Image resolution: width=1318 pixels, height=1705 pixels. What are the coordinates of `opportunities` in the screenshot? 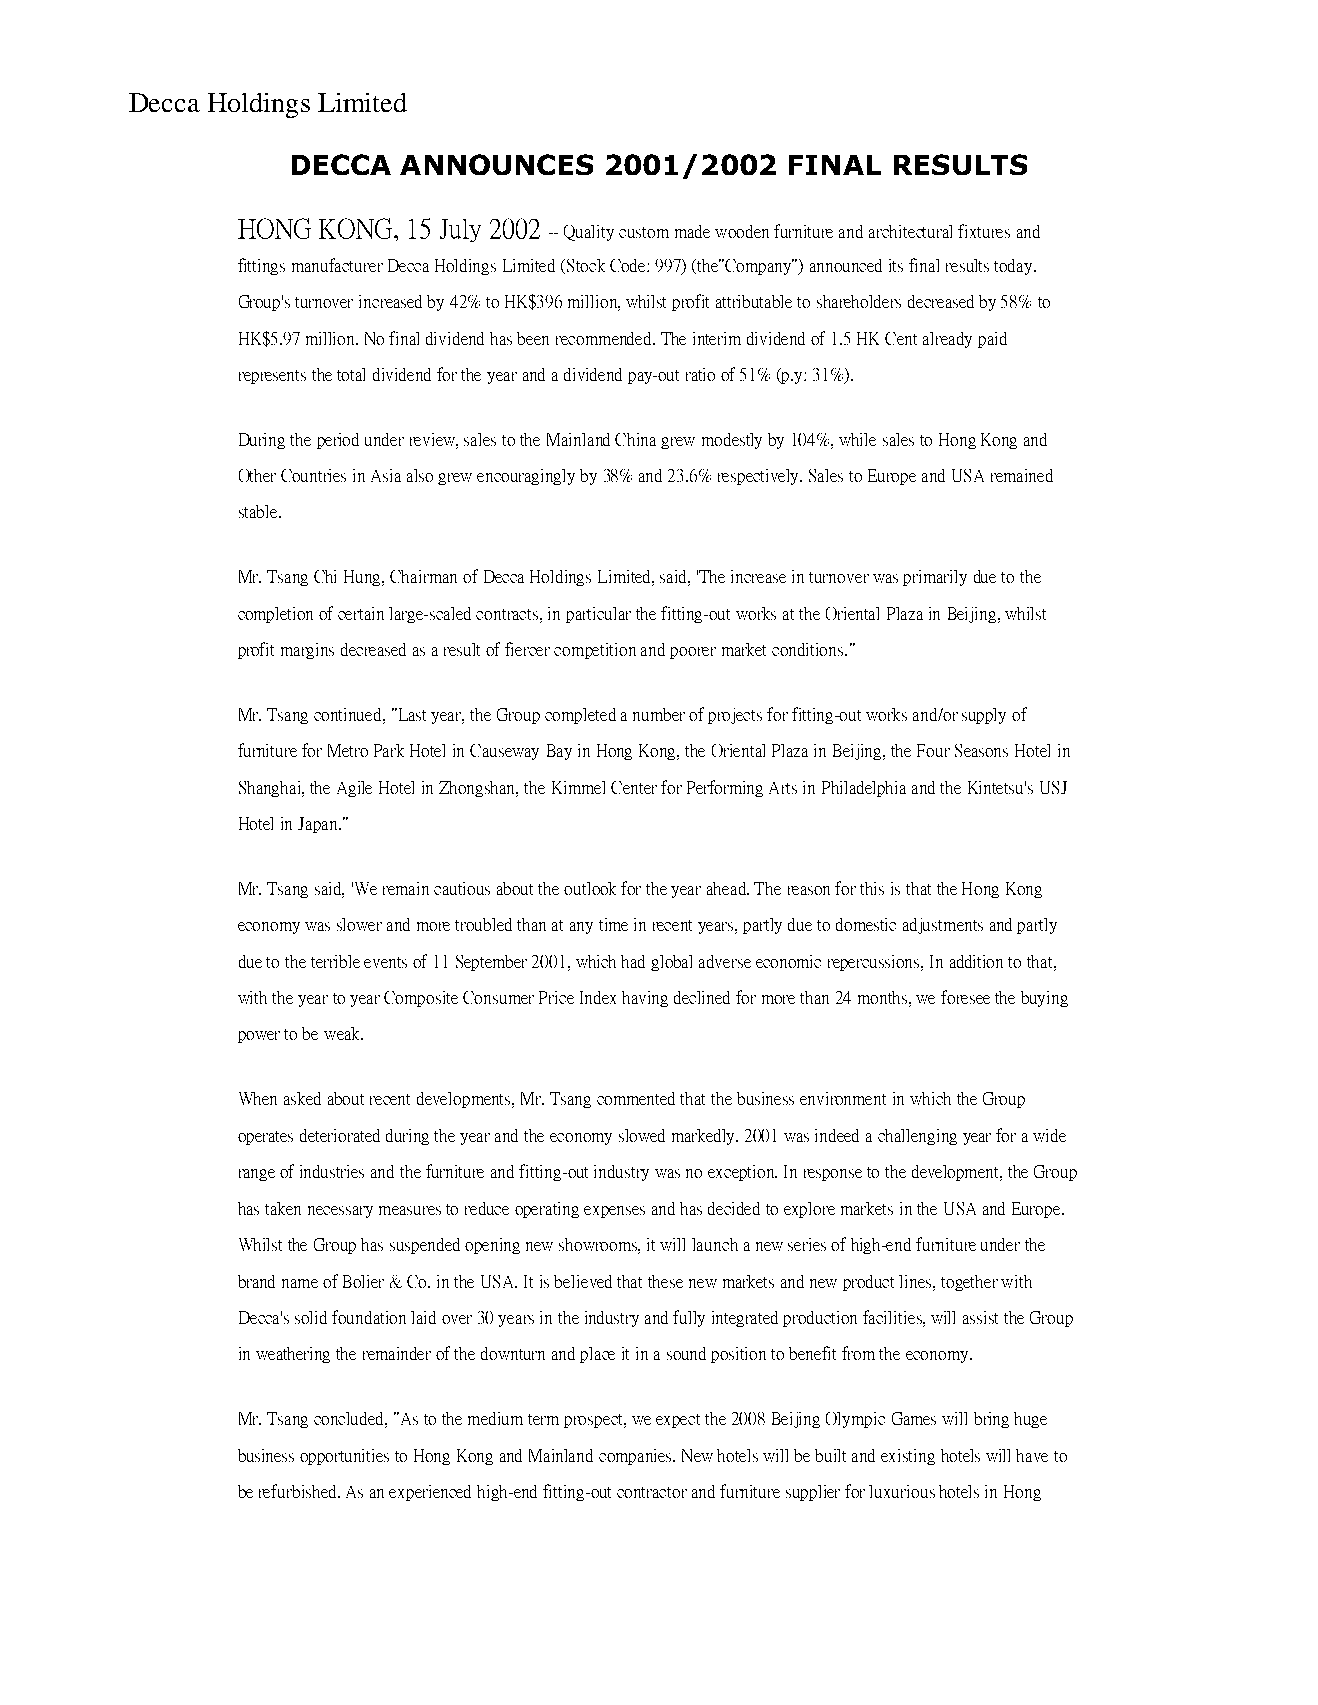 It's located at (344, 1457).
